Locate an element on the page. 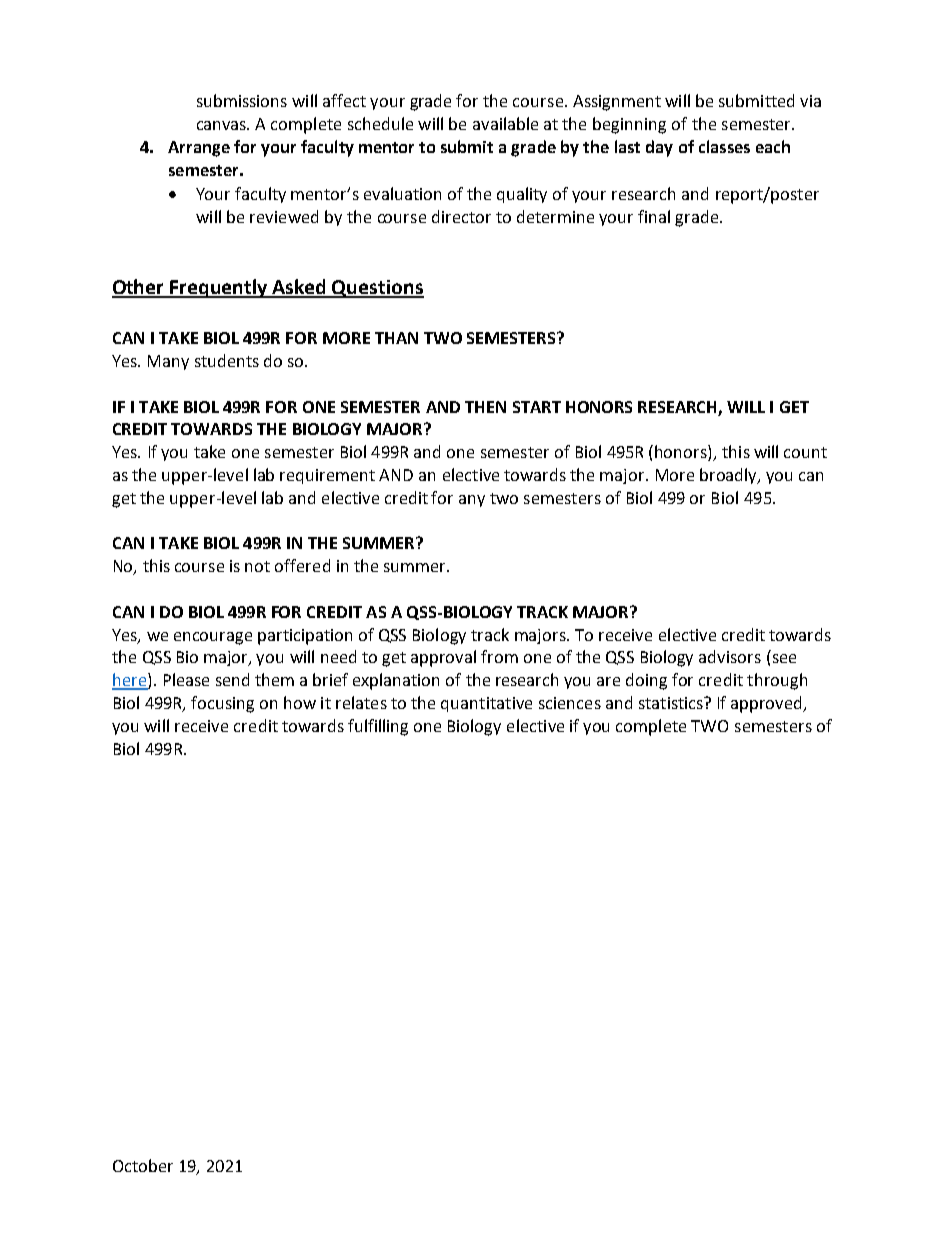  focusing is located at coordinates (222, 704).
